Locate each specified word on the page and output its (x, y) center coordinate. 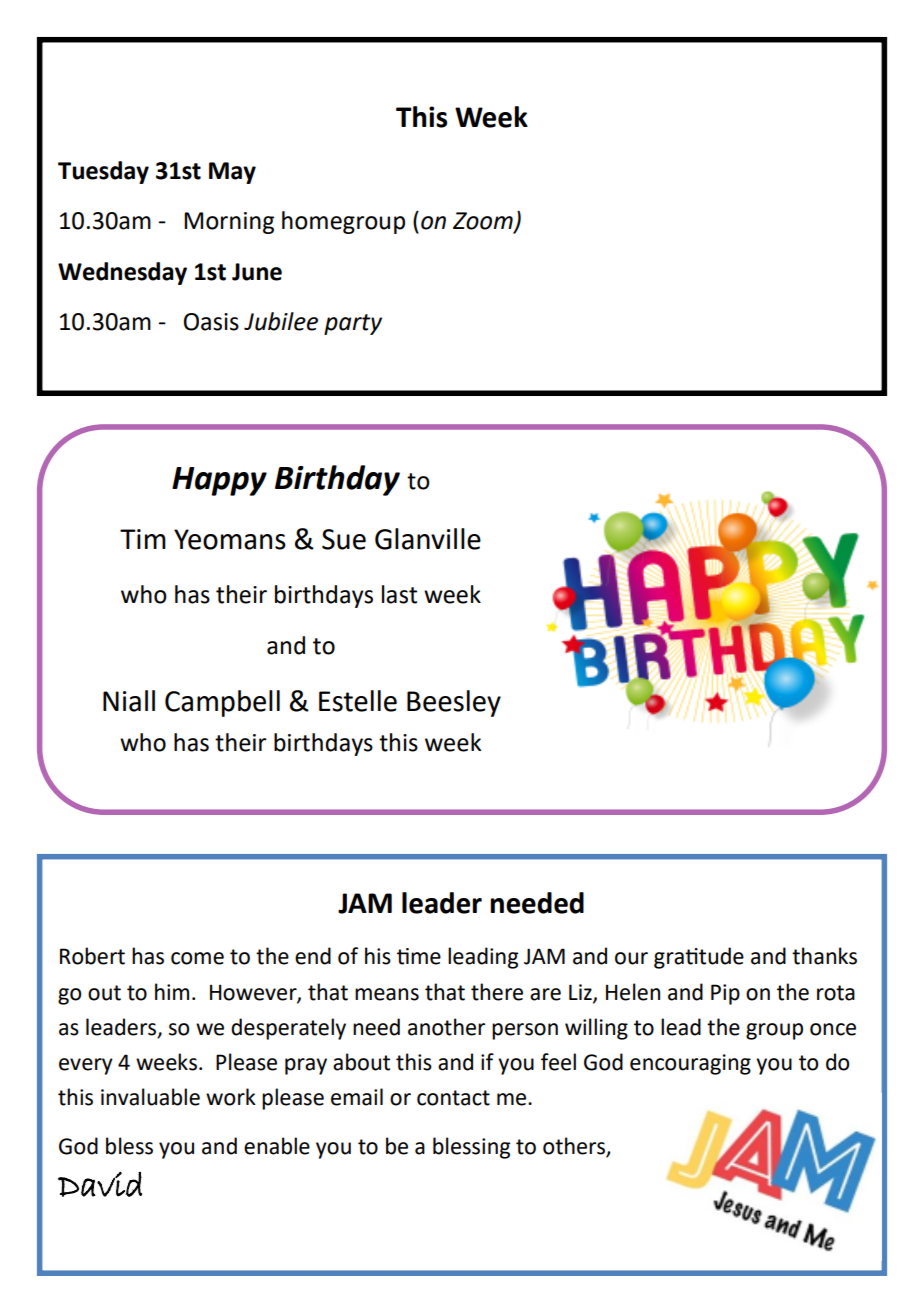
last (399, 594)
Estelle (358, 701)
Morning (229, 223)
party (353, 324)
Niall (129, 701)
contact (453, 1098)
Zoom (484, 222)
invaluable (150, 1097)
